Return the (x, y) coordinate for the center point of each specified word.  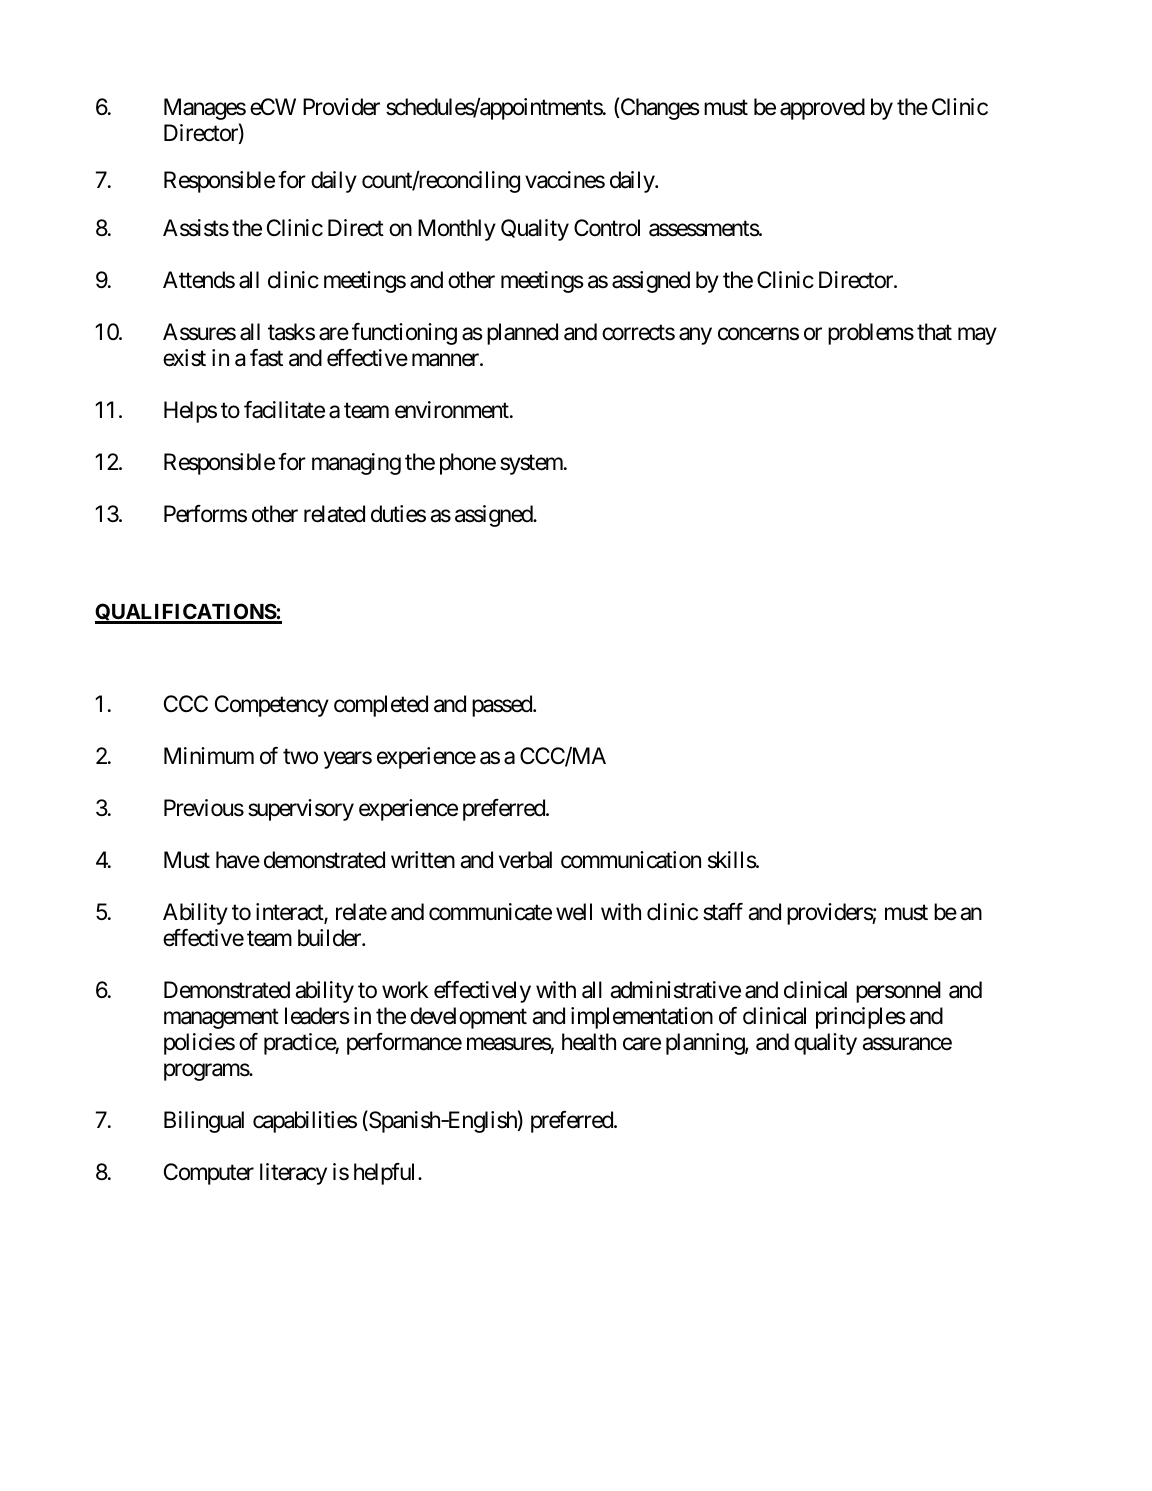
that (934, 332)
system (532, 465)
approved (822, 109)
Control (607, 228)
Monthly (457, 230)
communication (631, 860)
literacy (293, 1174)
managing (356, 464)
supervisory (301, 810)
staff (723, 912)
